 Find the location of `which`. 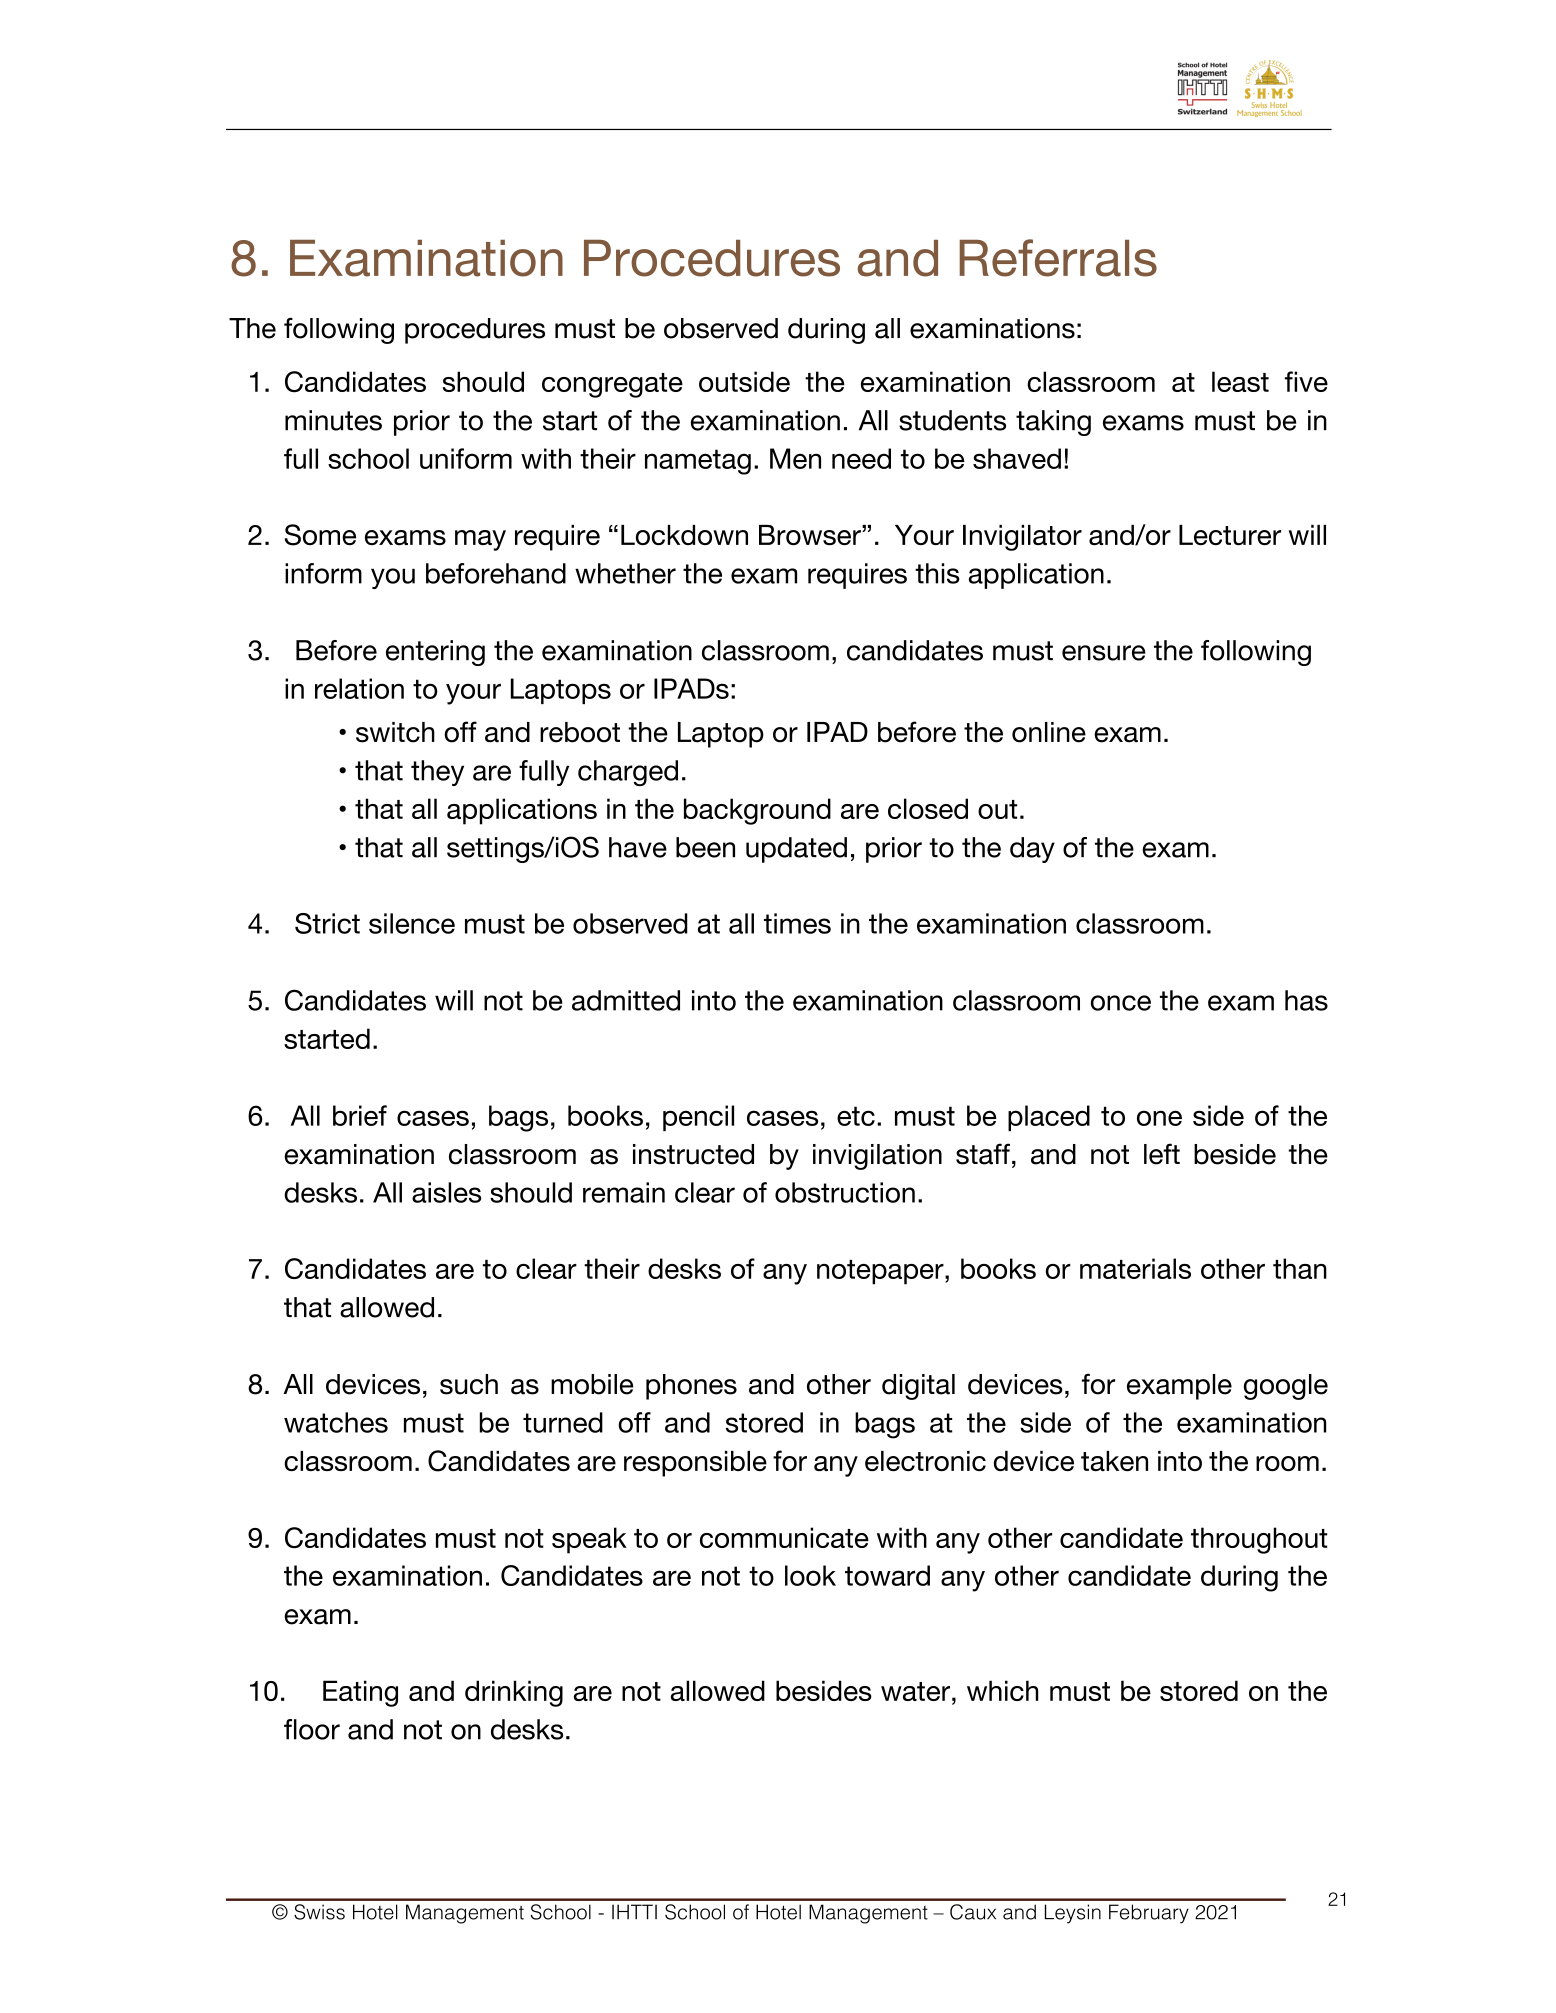

which is located at coordinates (1002, 1690).
